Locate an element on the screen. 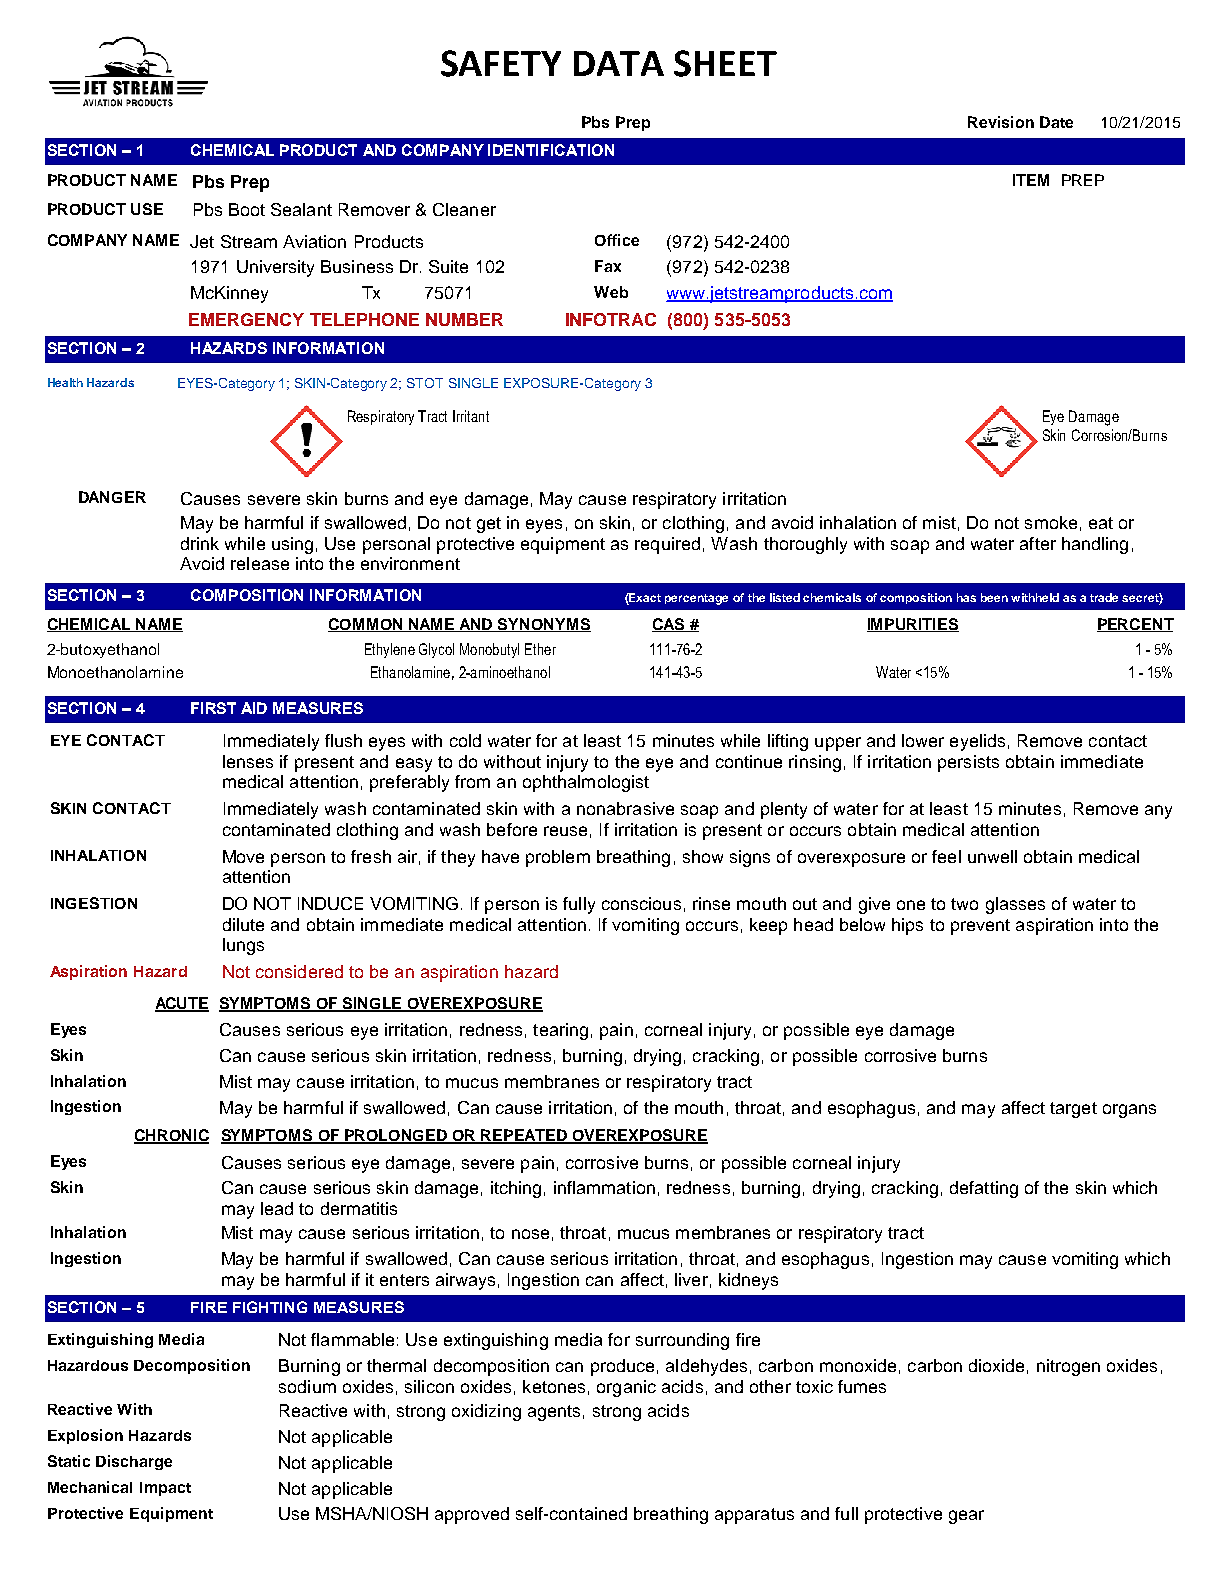 Image resolution: width=1225 pixels, height=1586 pixels. Boot is located at coordinates (247, 209).
